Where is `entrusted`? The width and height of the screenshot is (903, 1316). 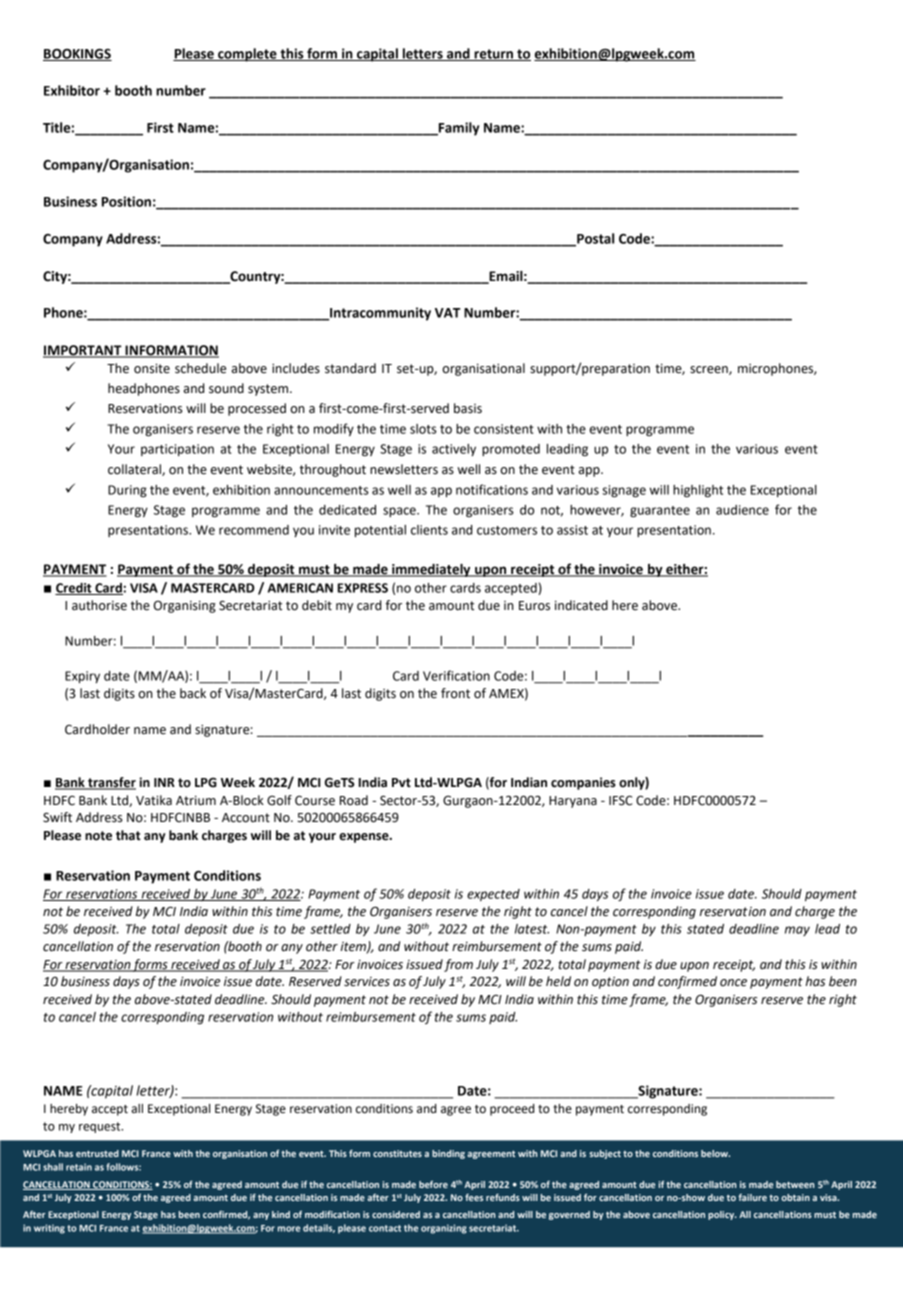
entrusted is located at coordinates (97, 1153).
